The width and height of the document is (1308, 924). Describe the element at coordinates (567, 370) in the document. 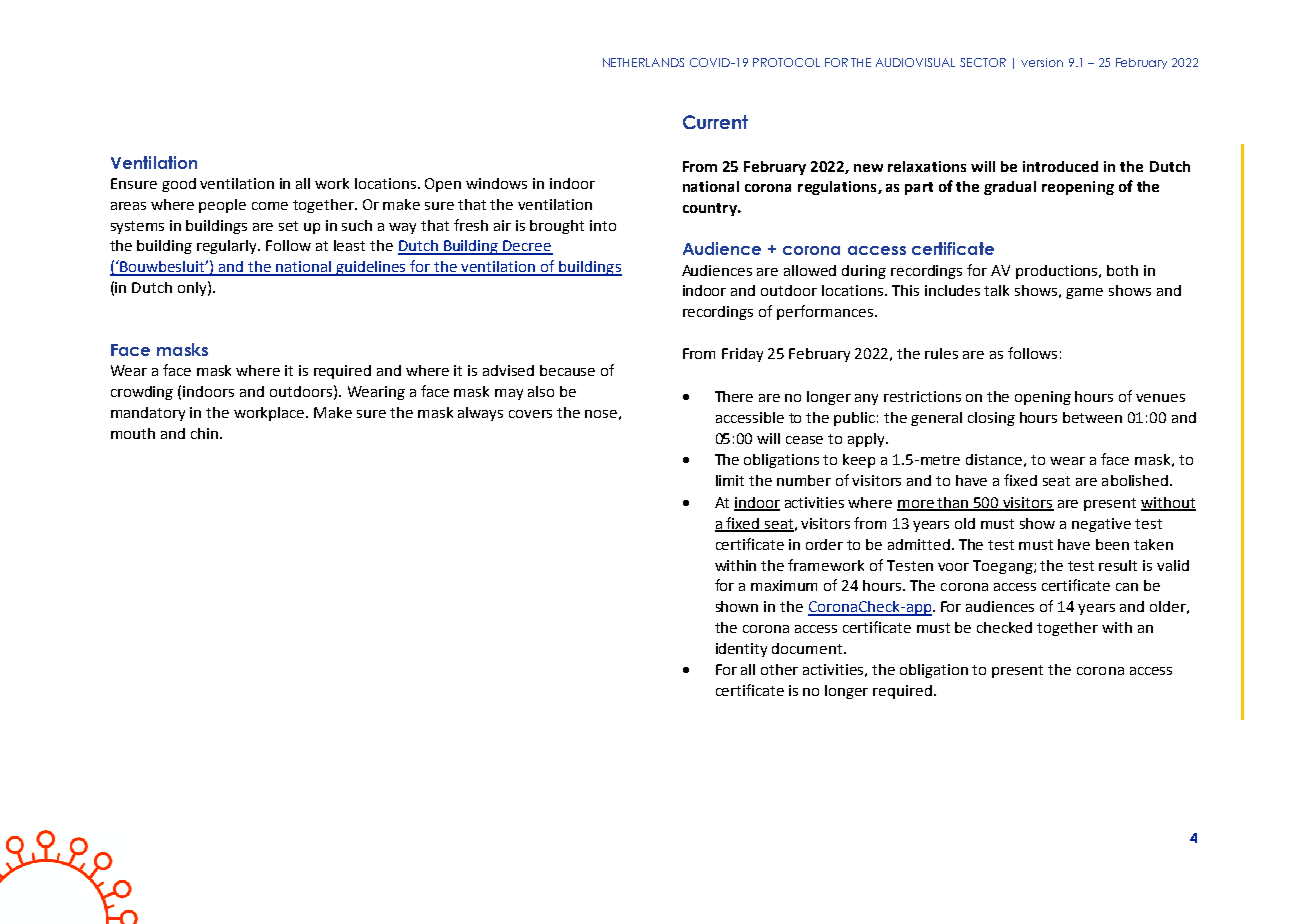

I see `because` at that location.
